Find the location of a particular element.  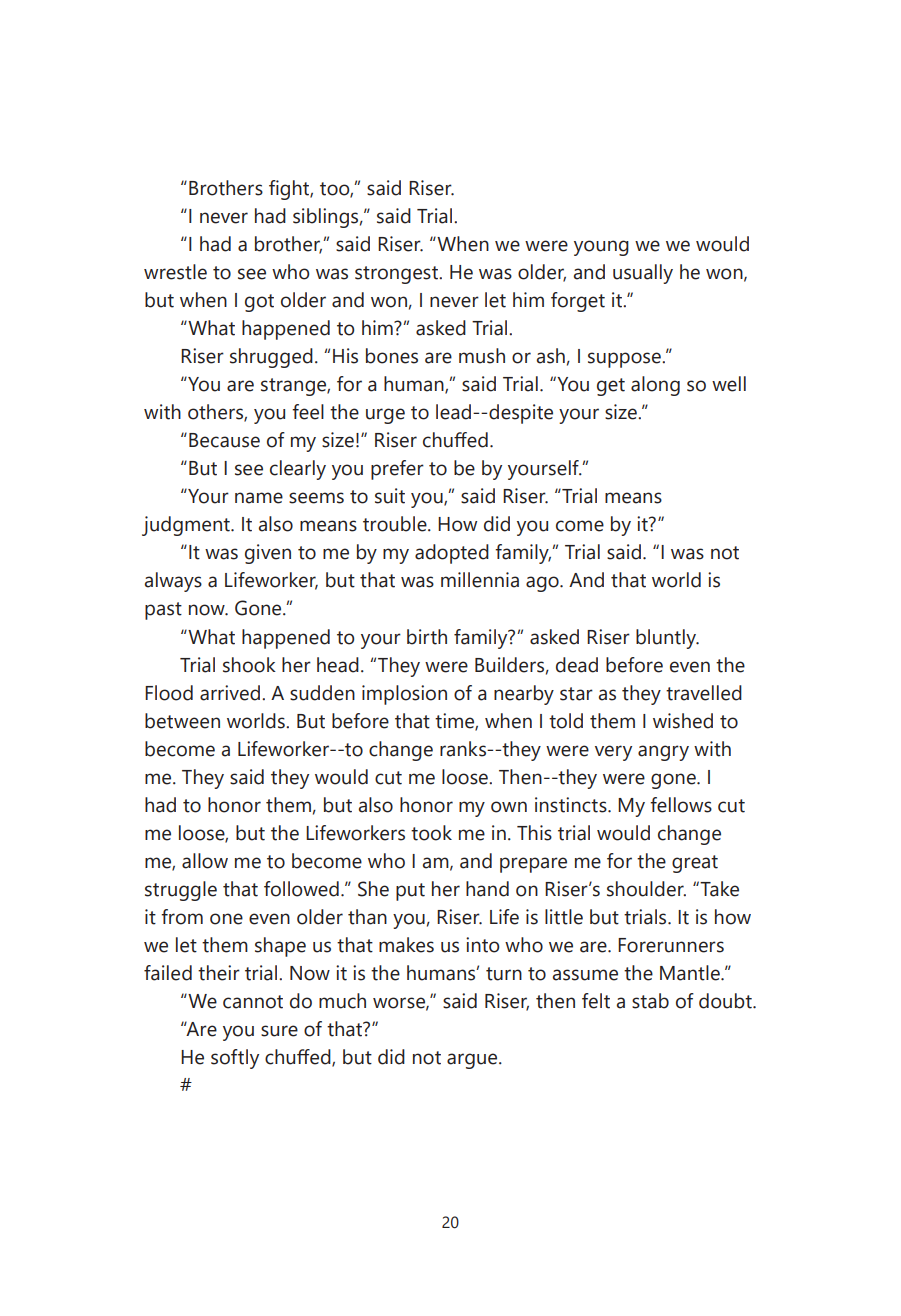

allow is located at coordinates (205, 861).
